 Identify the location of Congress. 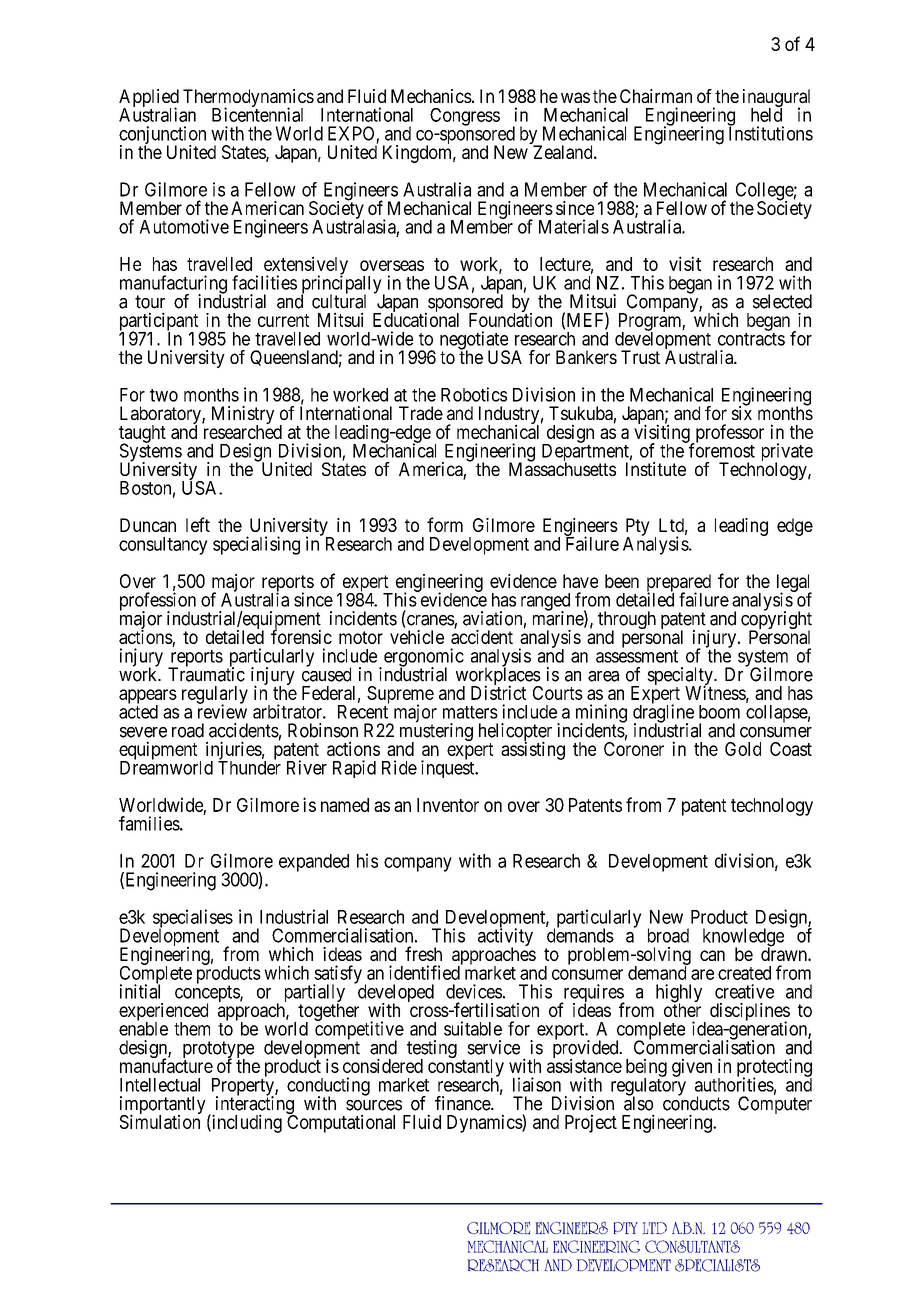
(465, 117).
